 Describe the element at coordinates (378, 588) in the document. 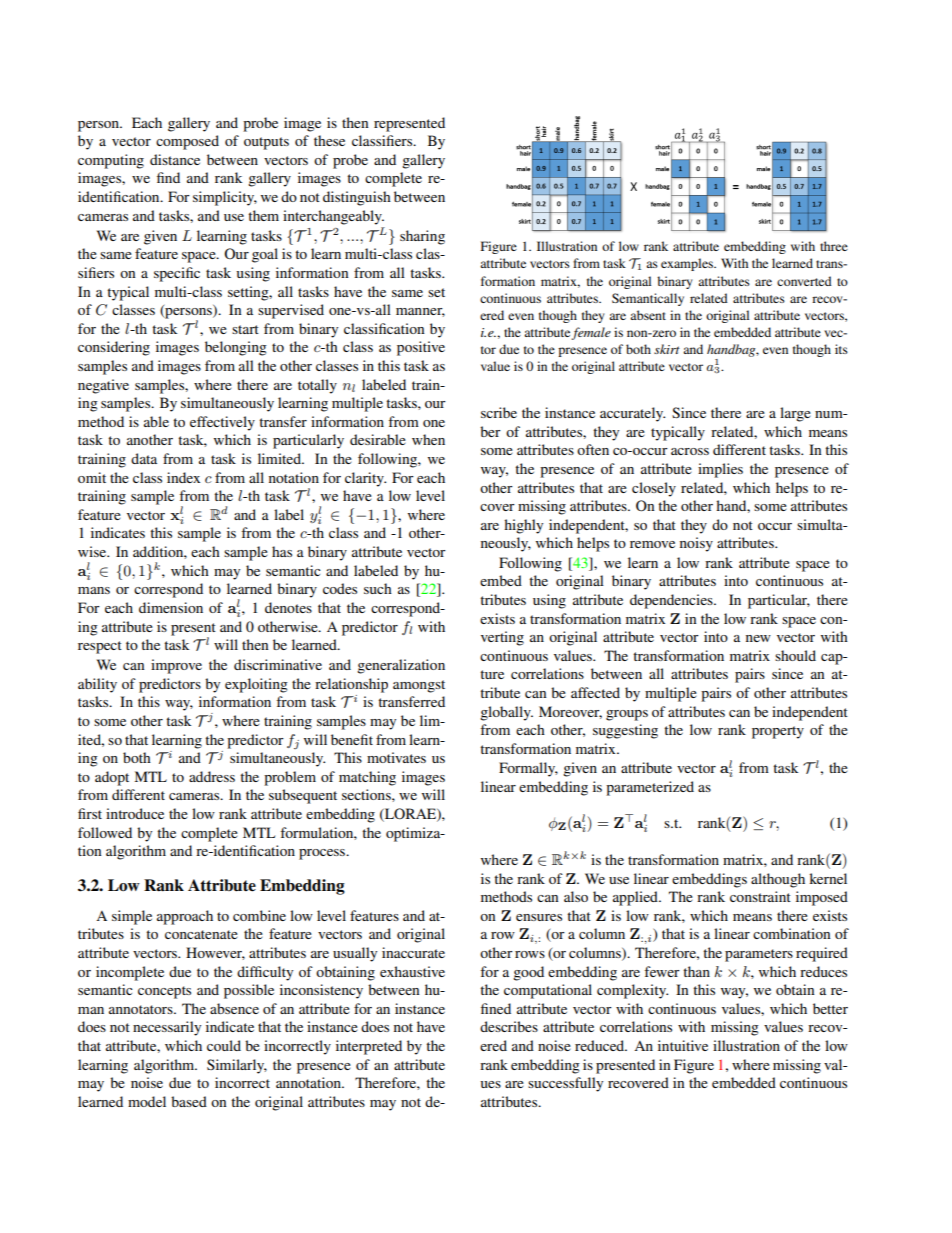

I see `such` at that location.
